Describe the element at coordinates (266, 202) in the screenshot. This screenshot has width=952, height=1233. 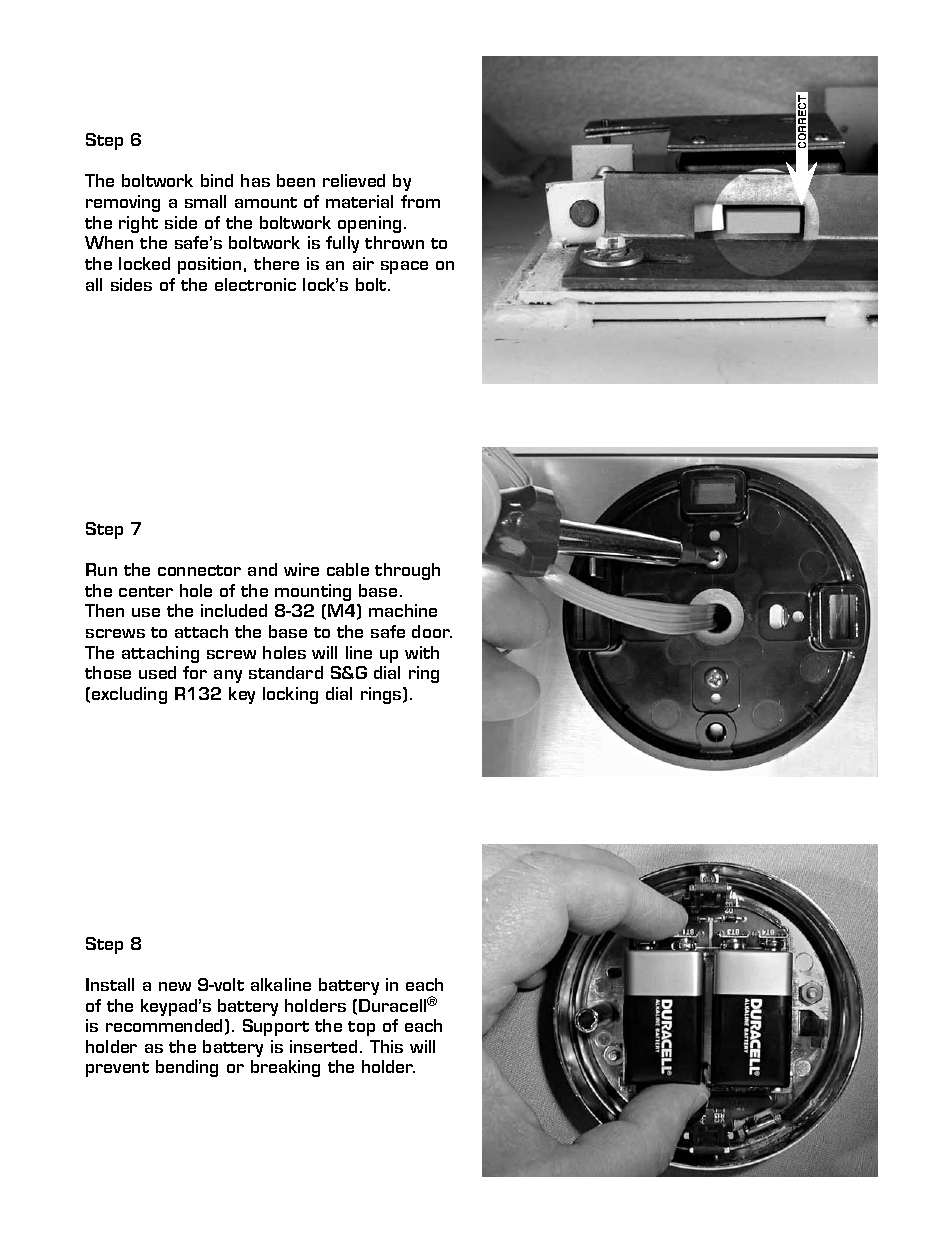
I see `amount` at that location.
